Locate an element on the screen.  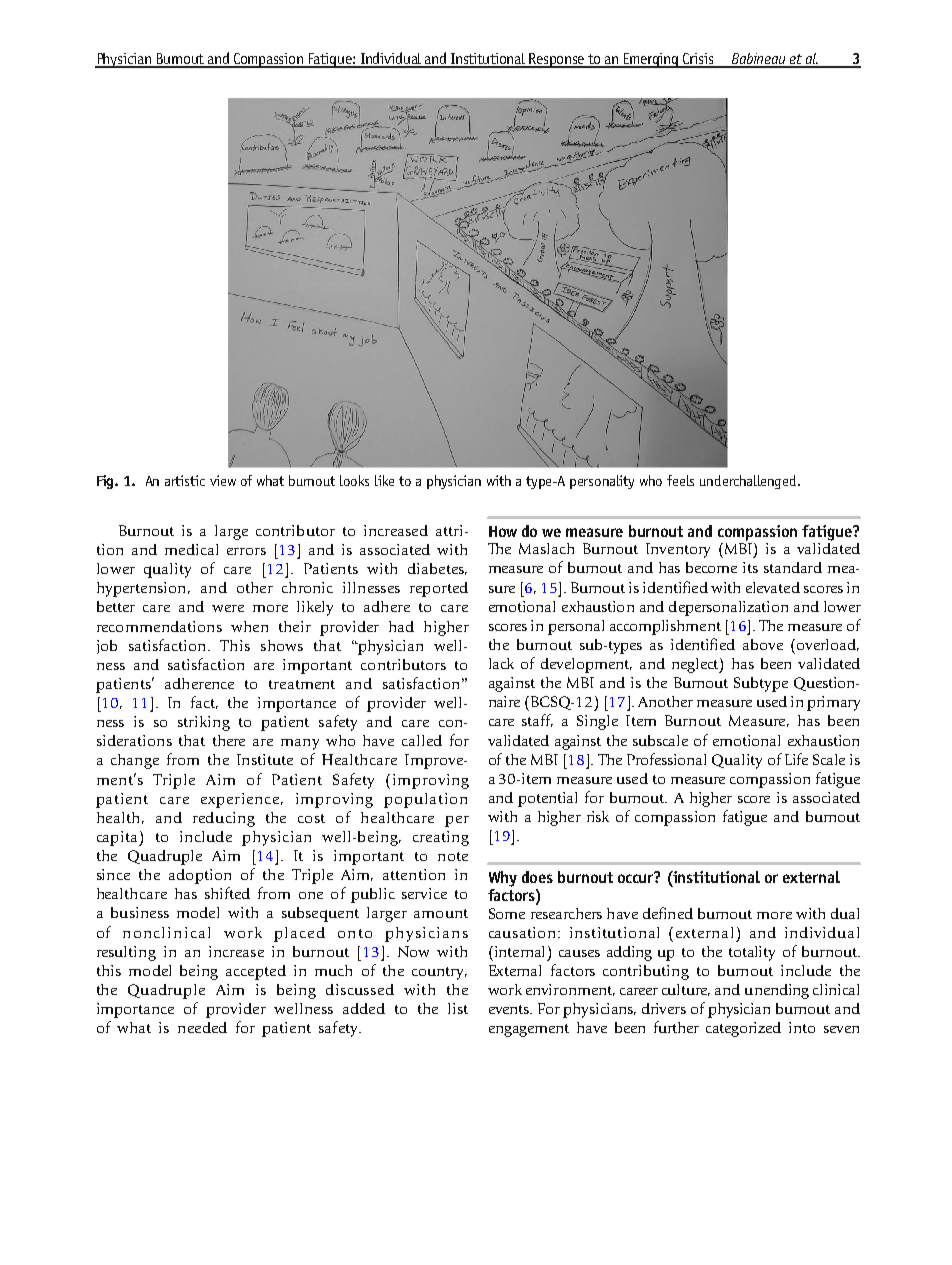
needed is located at coordinates (202, 1027).
